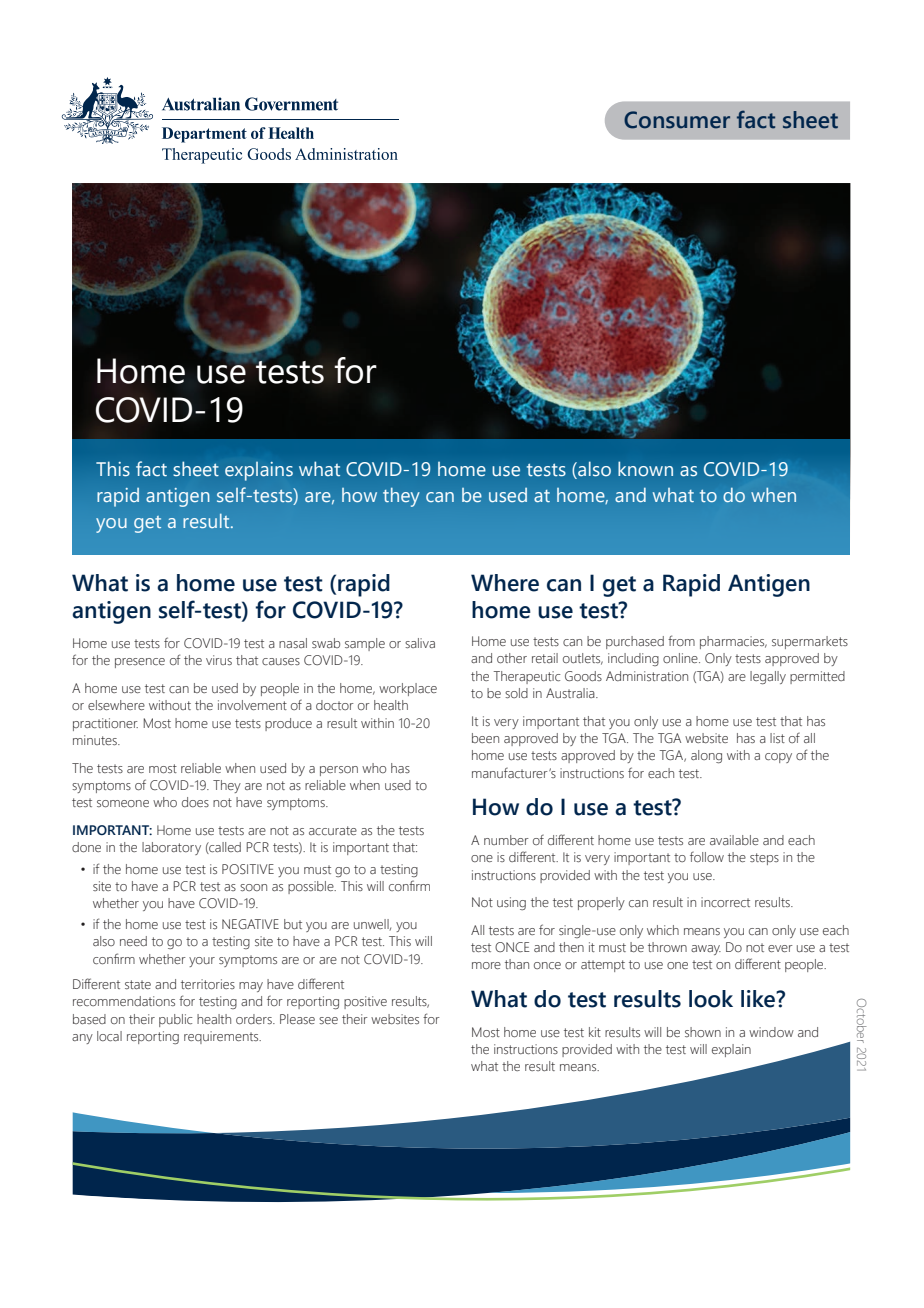 The image size is (924, 1308). Describe the element at coordinates (681, 640) in the screenshot. I see `from` at that location.
